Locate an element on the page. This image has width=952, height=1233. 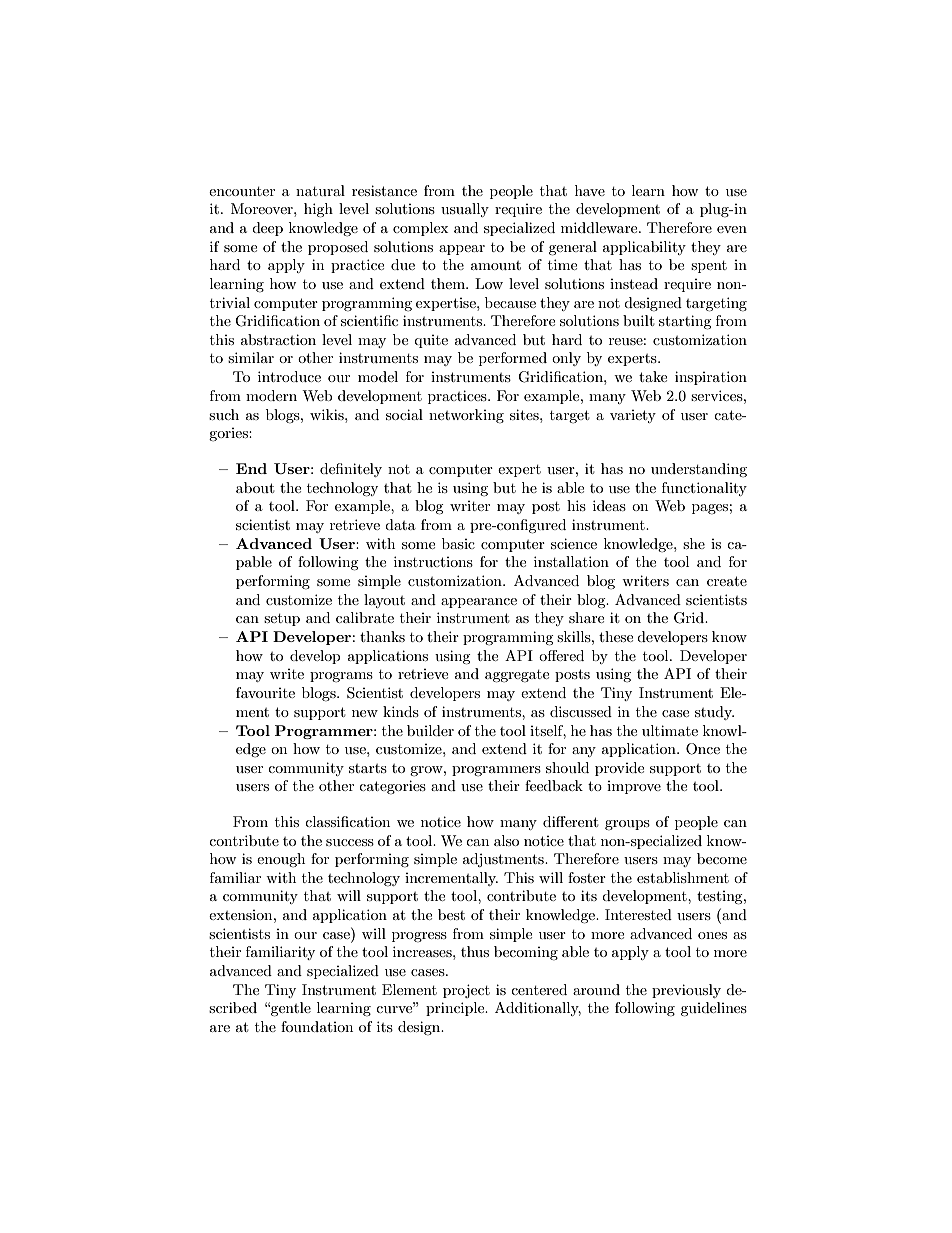
favourite is located at coordinates (265, 692).
